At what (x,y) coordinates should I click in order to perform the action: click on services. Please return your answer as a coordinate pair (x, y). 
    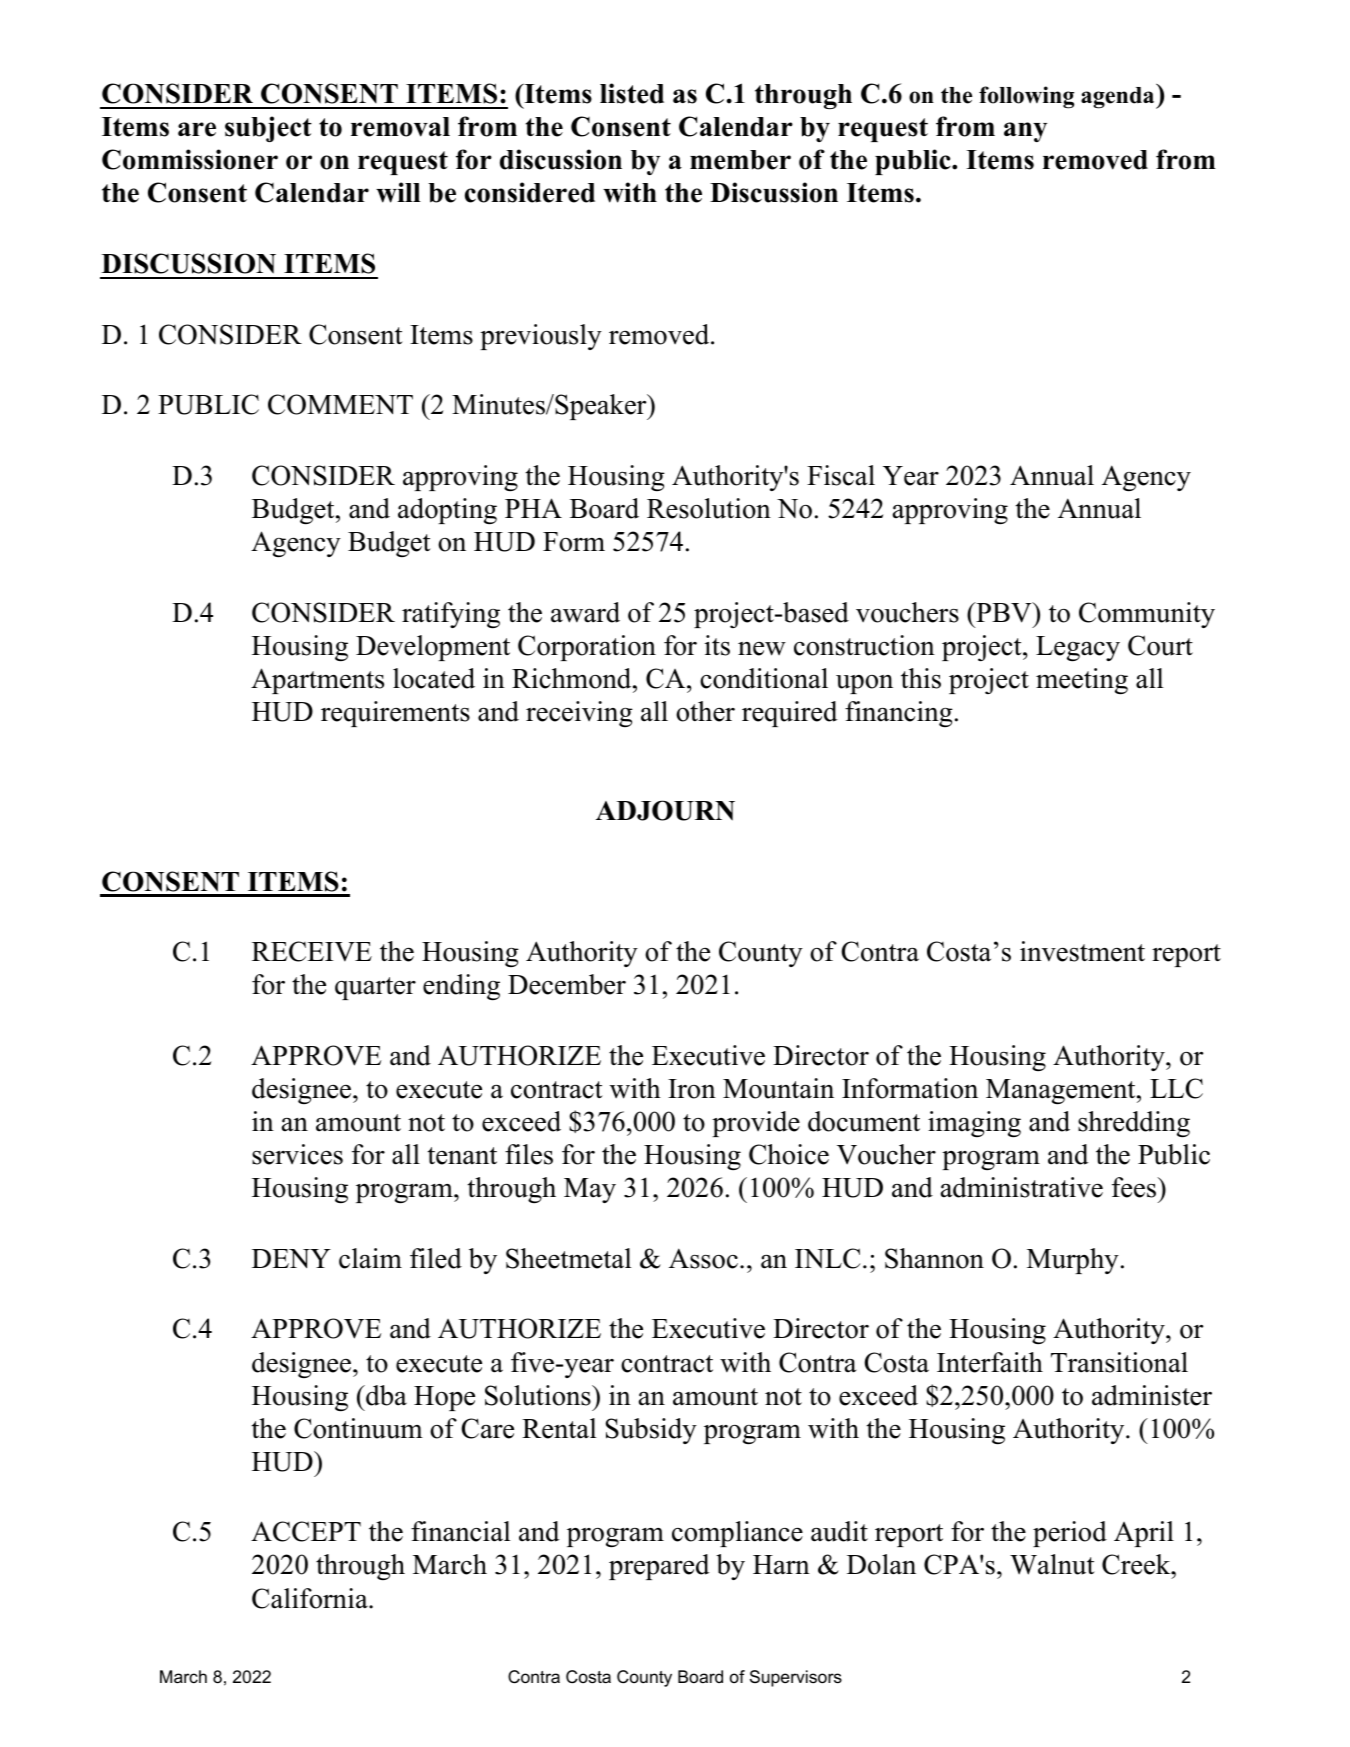
    Looking at the image, I should click on (297, 1154).
